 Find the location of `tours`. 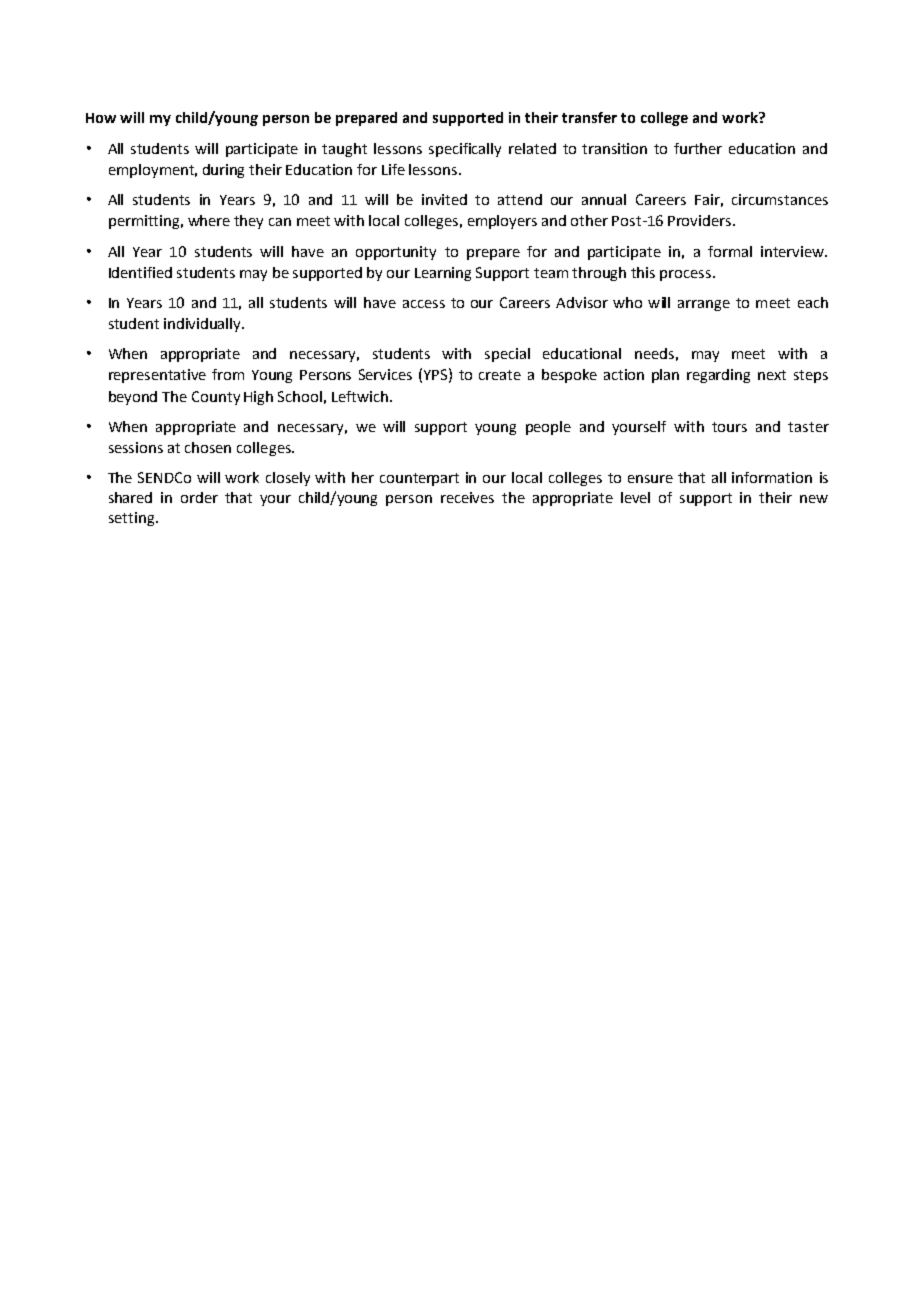

tours is located at coordinates (729, 427).
